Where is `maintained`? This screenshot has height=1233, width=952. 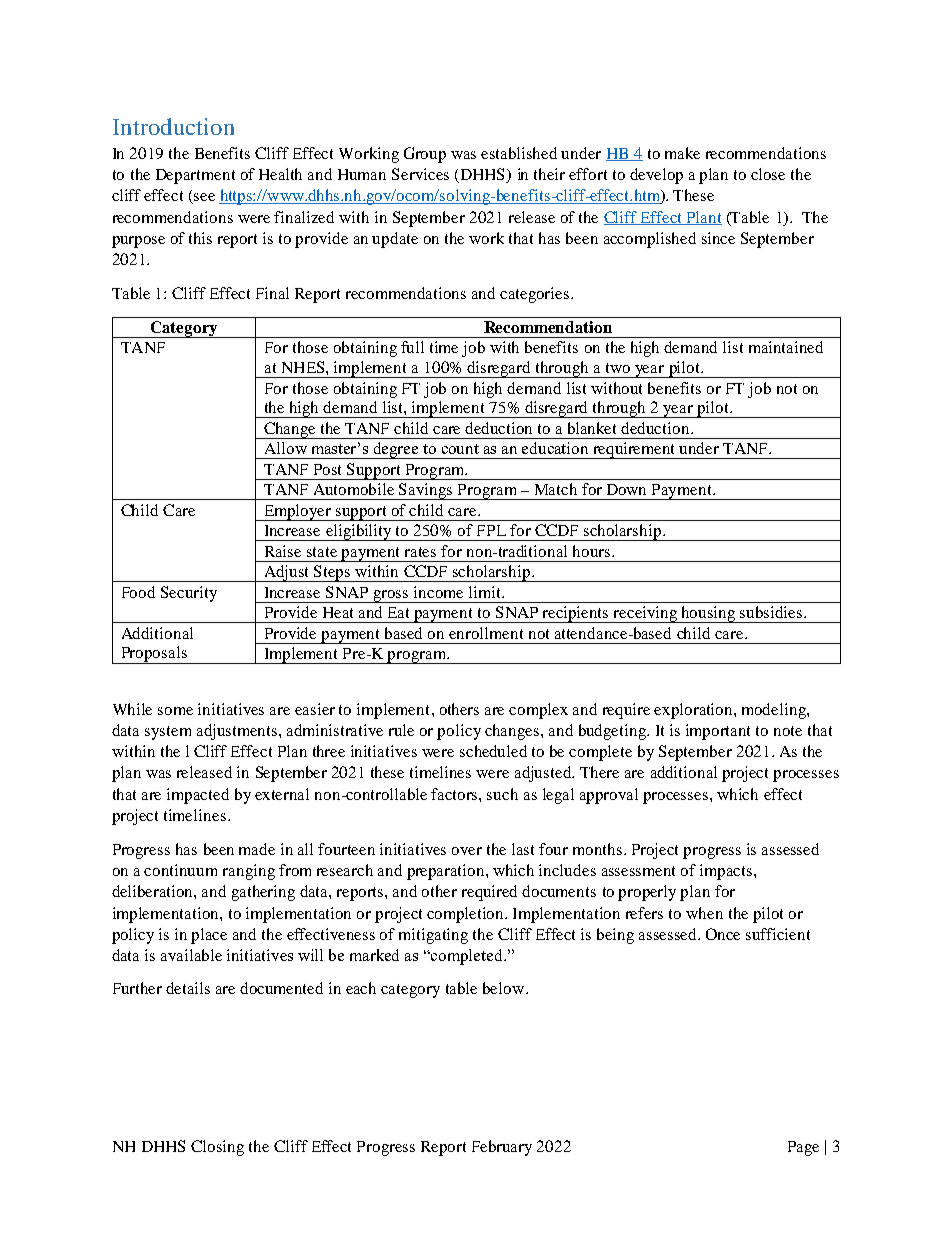
maintained is located at coordinates (786, 347).
